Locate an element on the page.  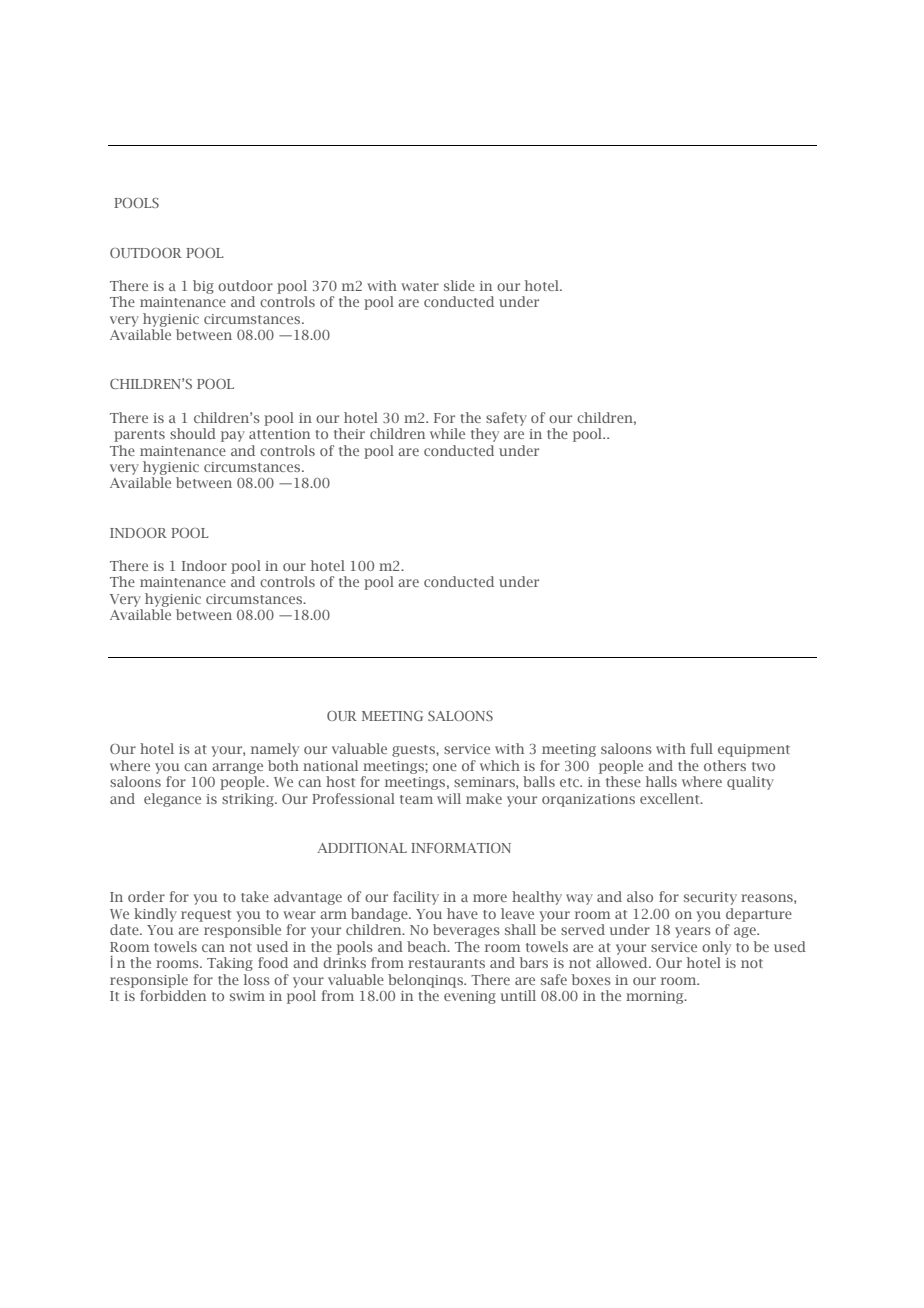
big is located at coordinates (203, 287).
